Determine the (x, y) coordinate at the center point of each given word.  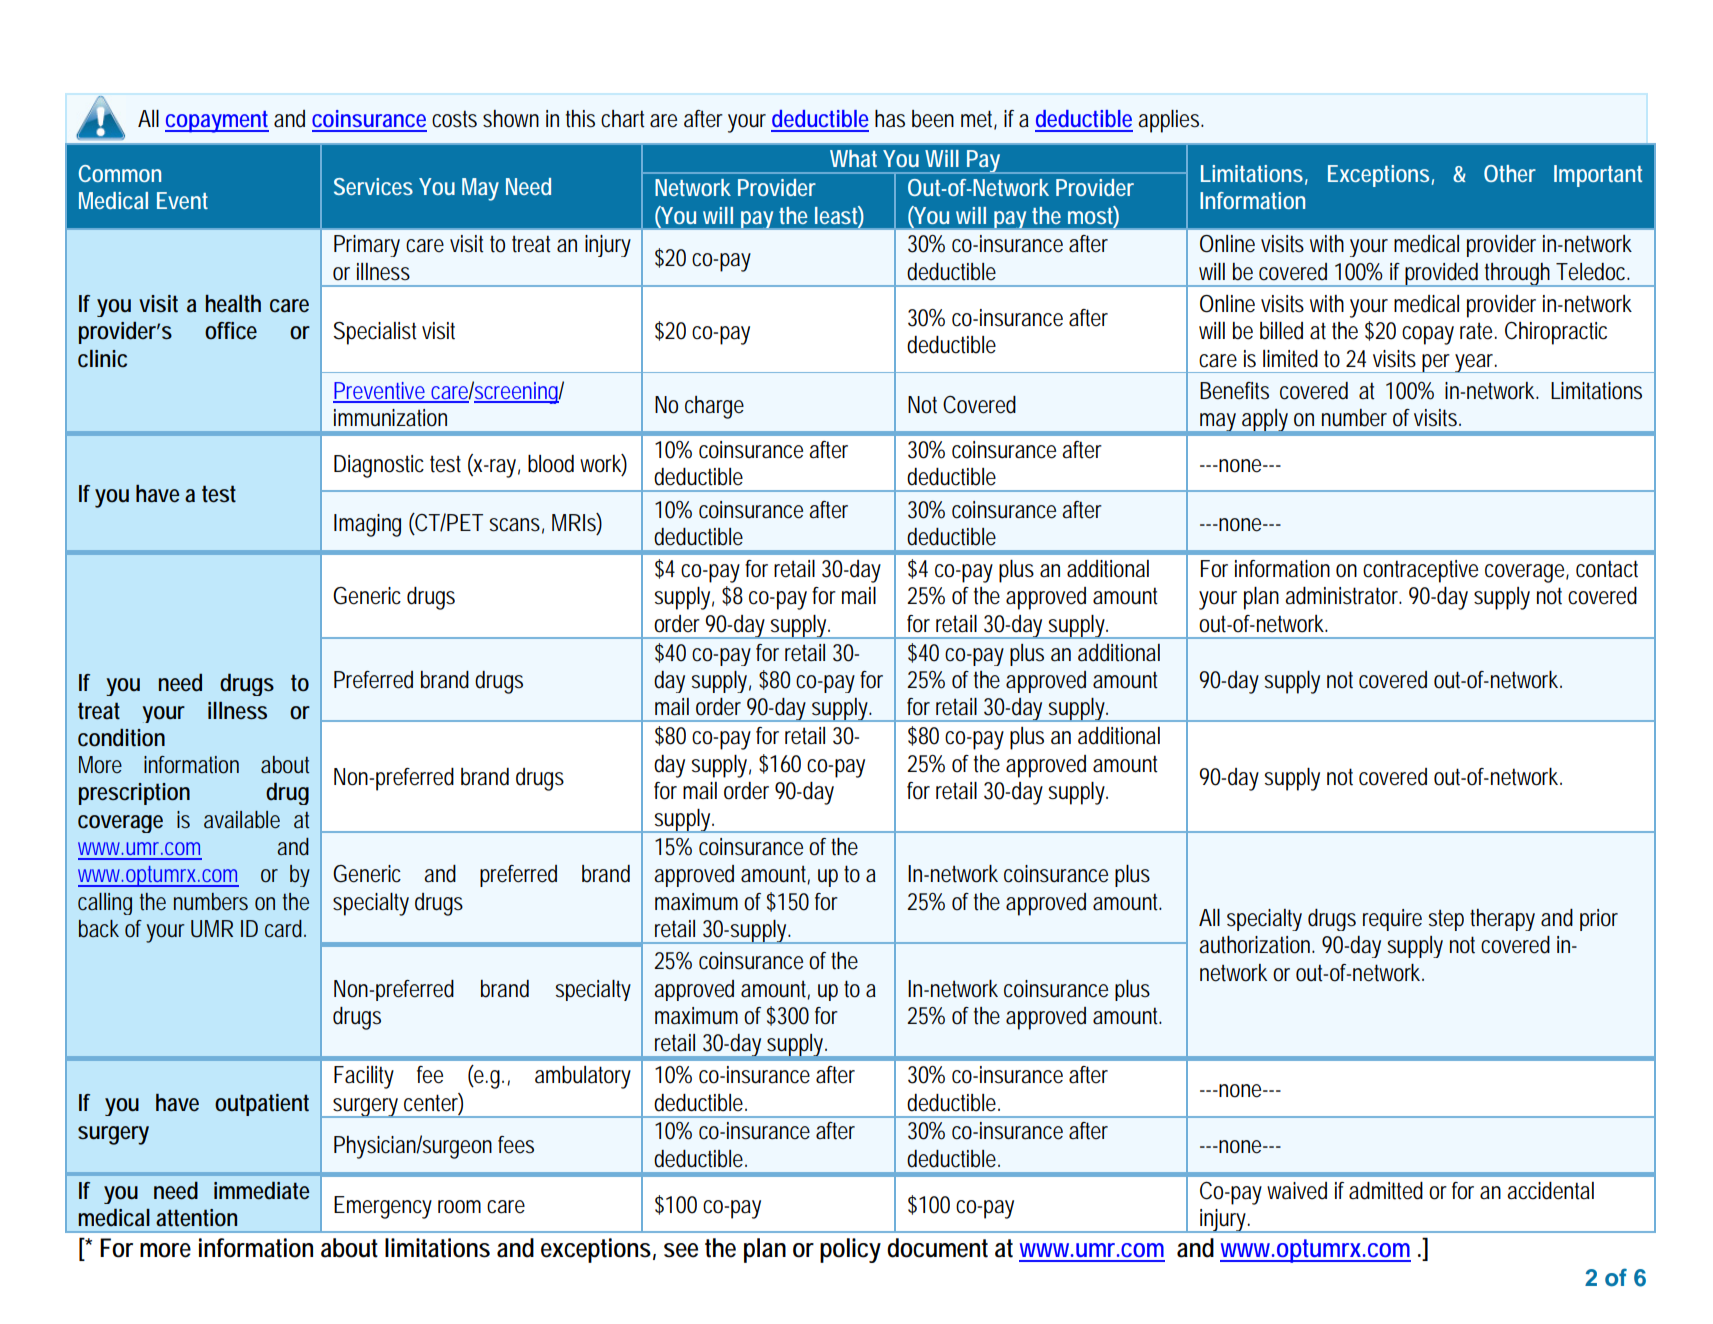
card (285, 929)
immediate (262, 1190)
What (853, 158)
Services (373, 186)
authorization (1256, 945)
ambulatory (583, 1077)
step (1446, 920)
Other (1510, 173)
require (1392, 920)
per (1437, 363)
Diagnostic (379, 466)
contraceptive (1420, 571)
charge (714, 407)
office (231, 331)
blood (551, 464)
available (242, 820)
